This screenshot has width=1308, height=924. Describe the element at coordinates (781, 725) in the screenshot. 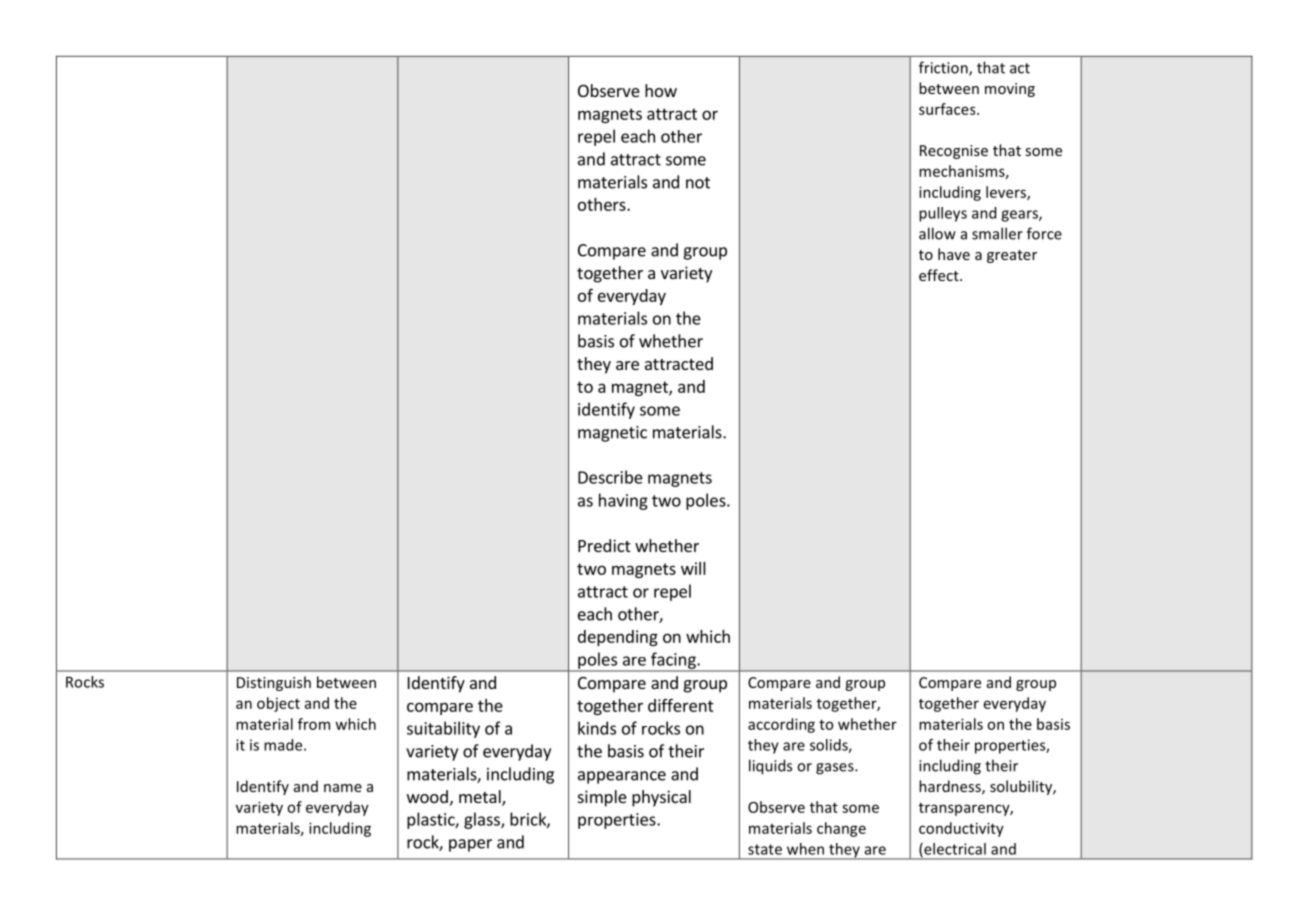

I see `according` at that location.
